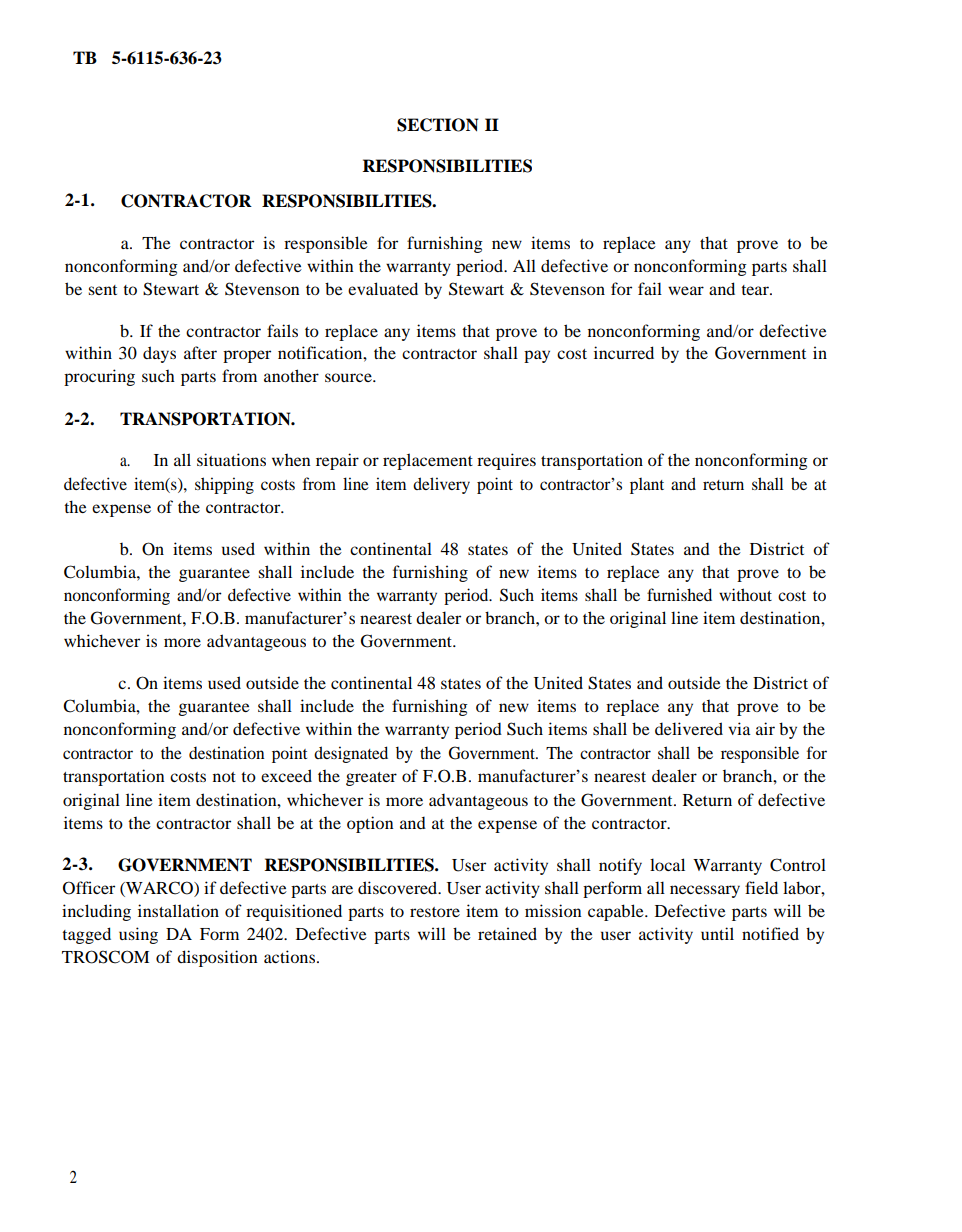 The image size is (962, 1232). Describe the element at coordinates (745, 594) in the screenshot. I see `without` at that location.
